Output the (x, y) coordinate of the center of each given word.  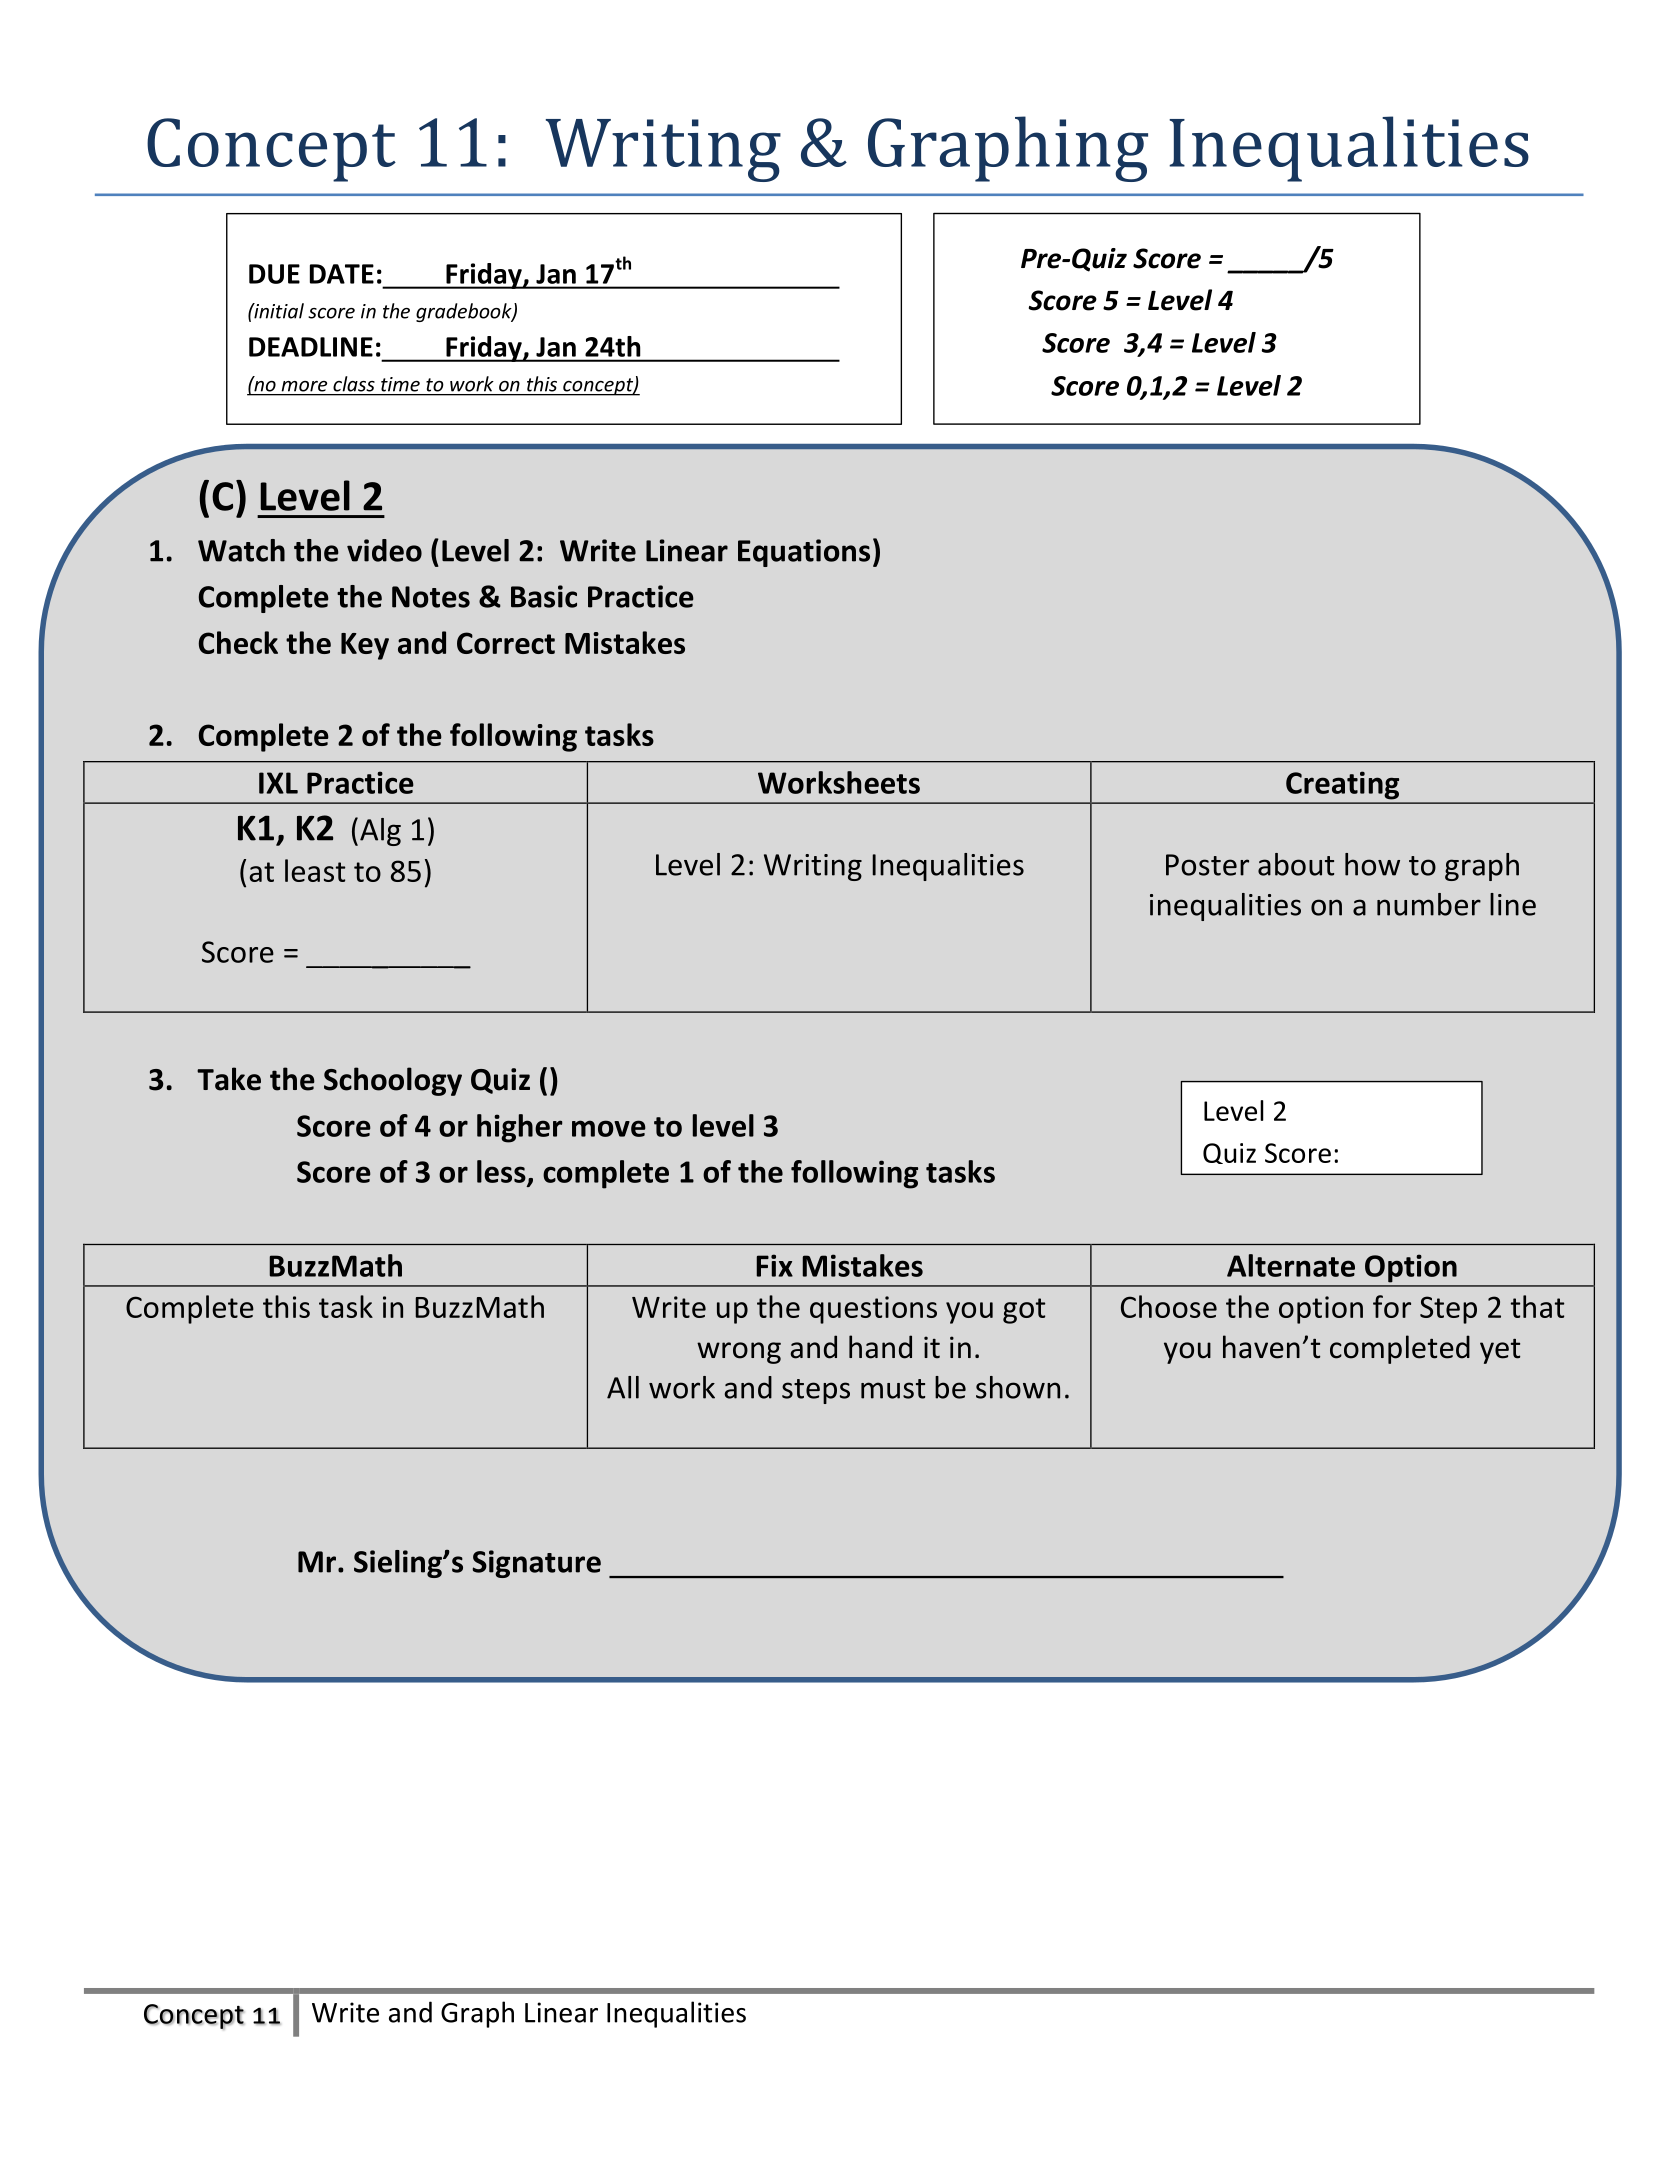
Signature (536, 1564)
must (893, 1389)
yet (1500, 1351)
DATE (342, 274)
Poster (1207, 865)
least (315, 870)
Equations (804, 553)
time (400, 384)
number (1429, 904)
